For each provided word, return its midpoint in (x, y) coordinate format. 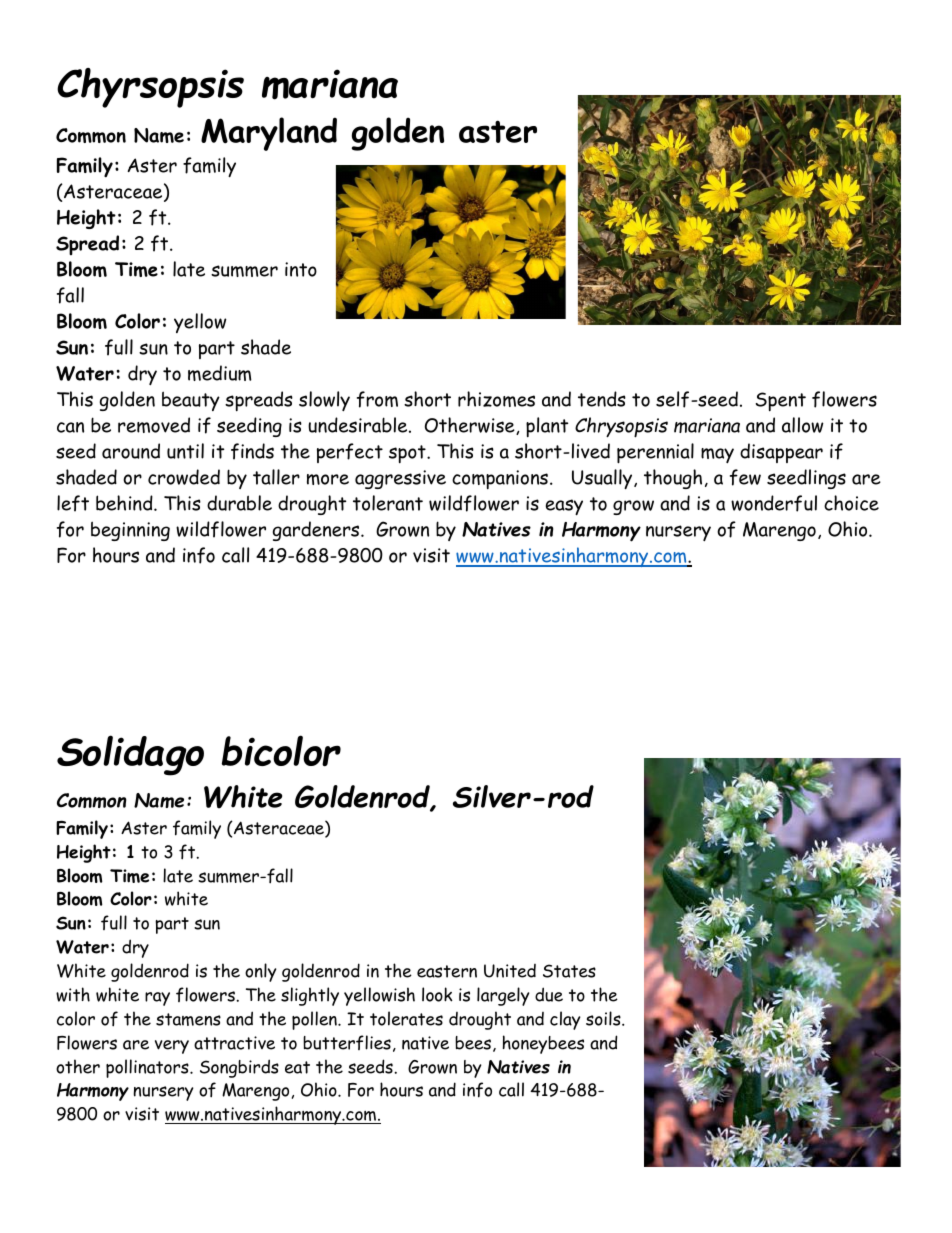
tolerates (406, 1018)
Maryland (269, 134)
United (510, 971)
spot (408, 454)
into (301, 269)
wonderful (774, 503)
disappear (781, 453)
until (185, 451)
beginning (130, 531)
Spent (781, 401)
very (172, 1047)
